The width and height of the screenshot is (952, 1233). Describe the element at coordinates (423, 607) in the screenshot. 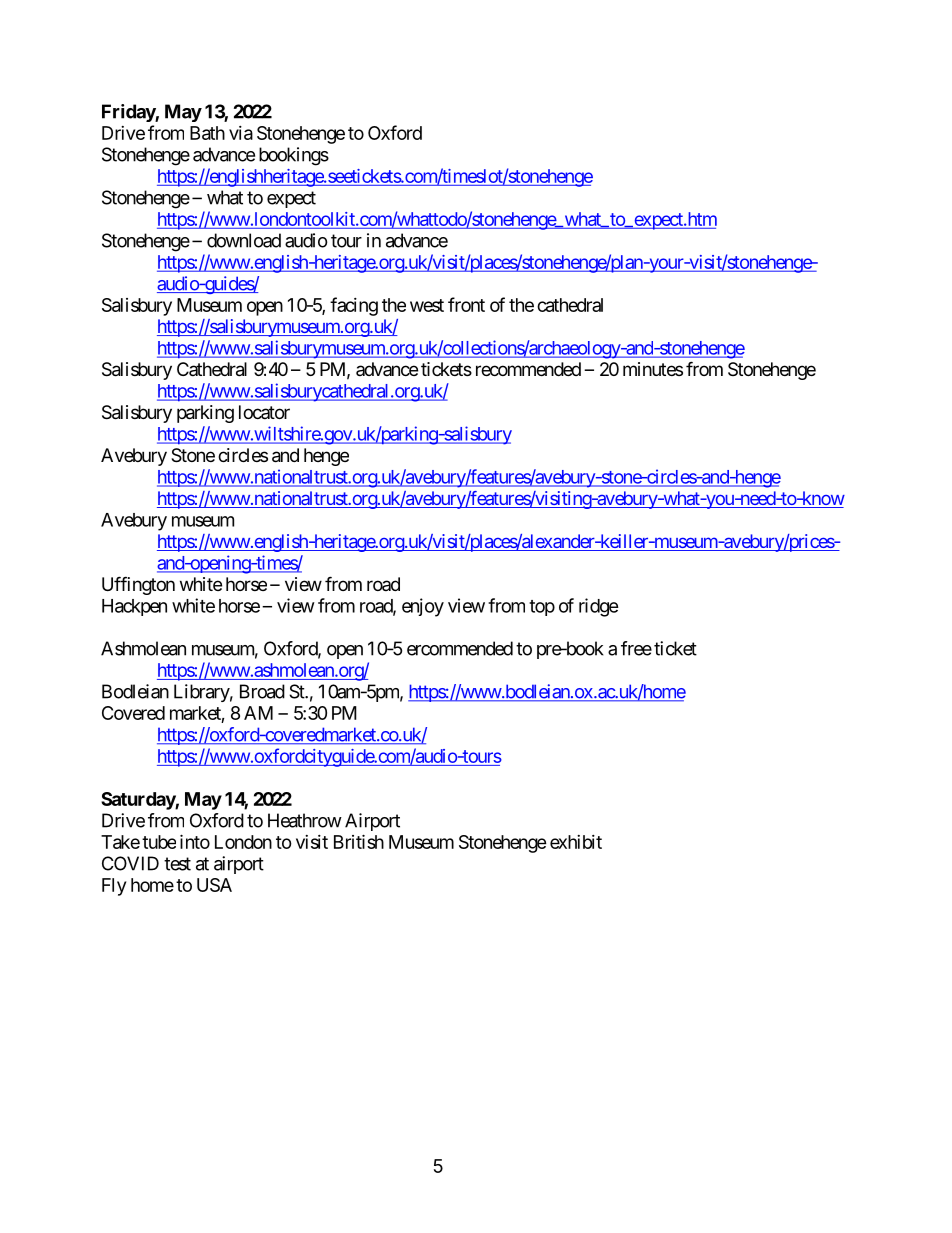

I see `enjoy` at that location.
